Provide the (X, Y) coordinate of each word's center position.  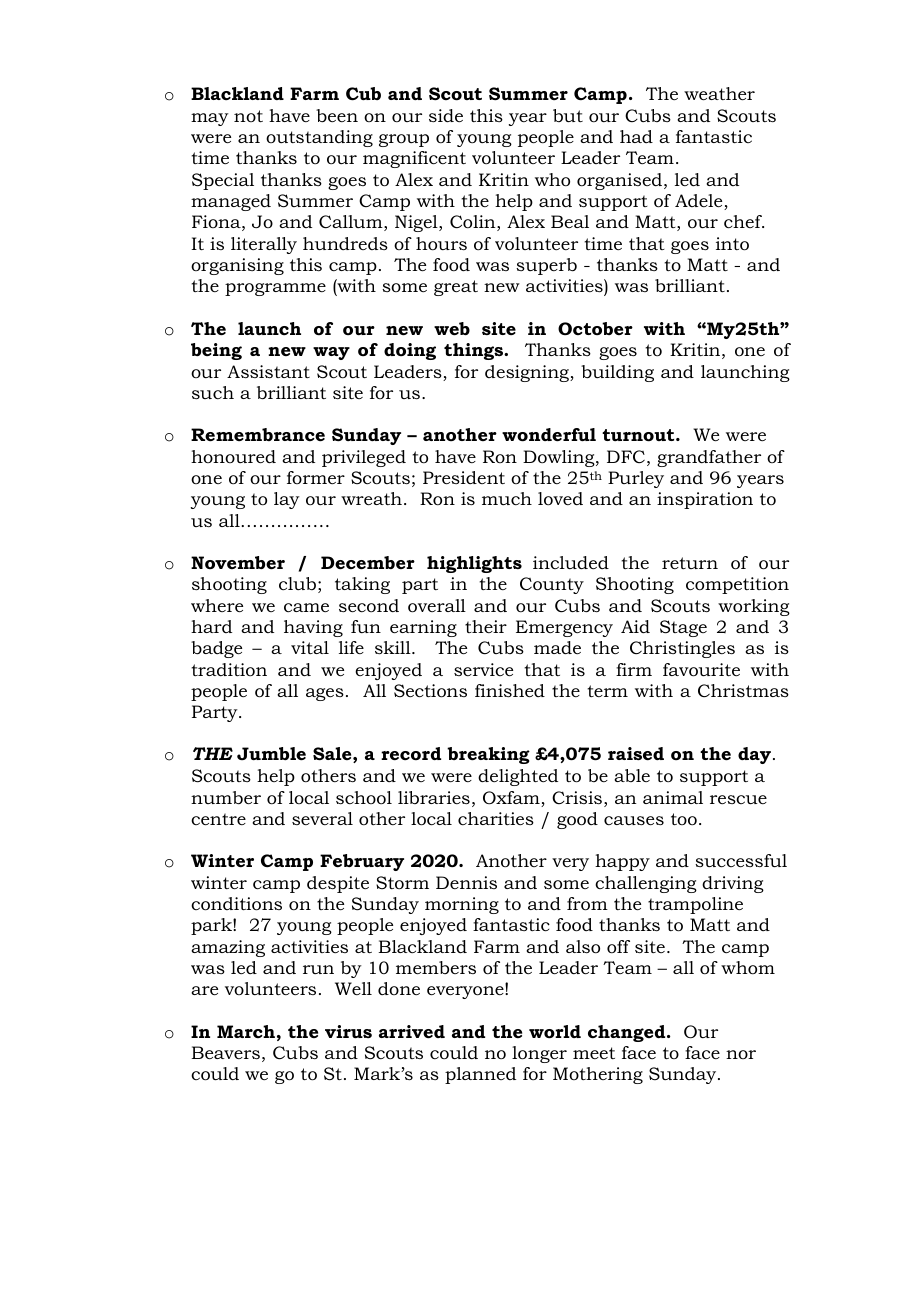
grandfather (709, 458)
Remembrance (258, 435)
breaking (488, 755)
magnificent (414, 159)
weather (719, 93)
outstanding (319, 138)
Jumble (271, 754)
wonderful (549, 435)
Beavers (225, 1052)
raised (636, 754)
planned (480, 1075)
